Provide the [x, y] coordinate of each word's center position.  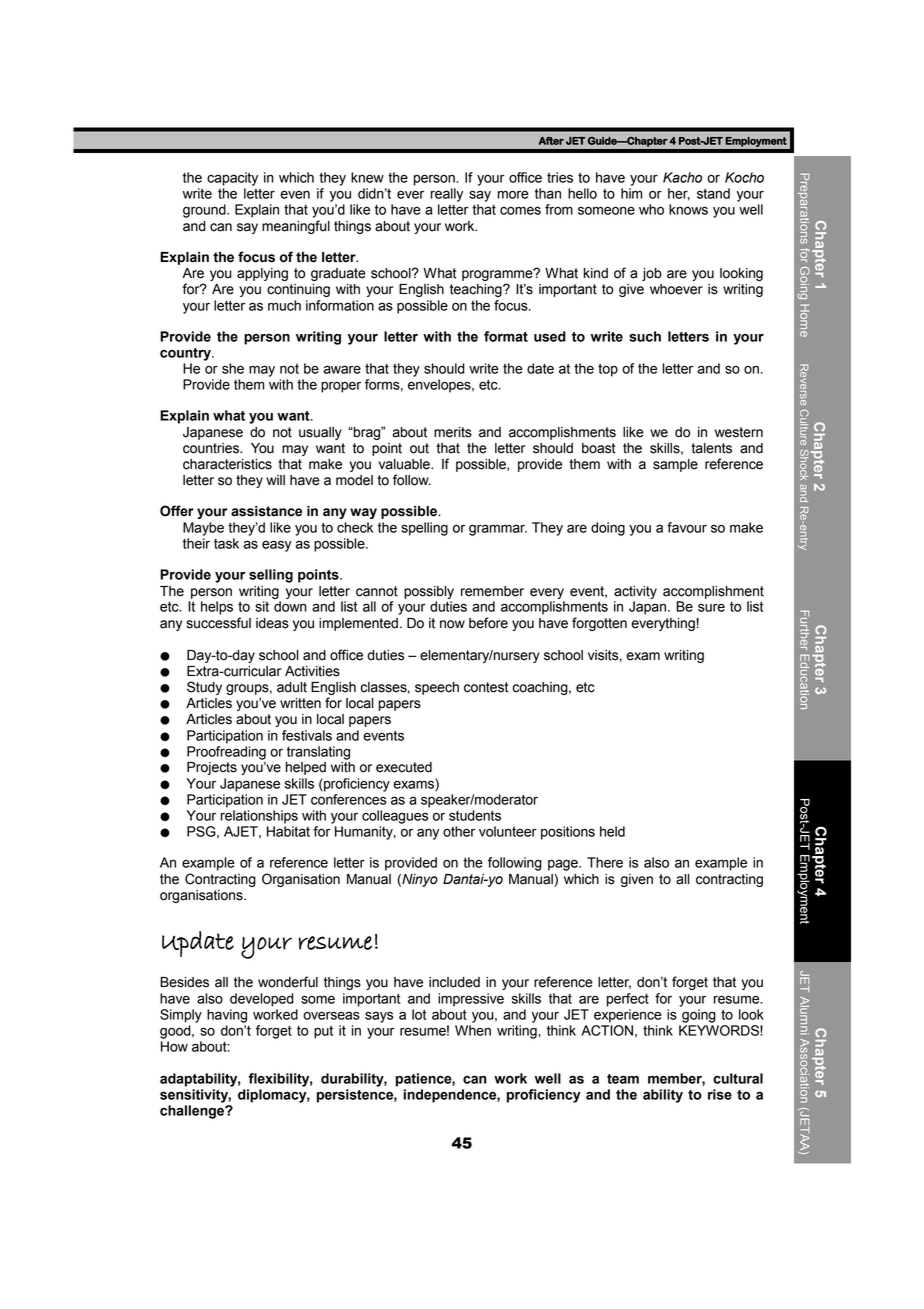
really [446, 195]
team [623, 1079]
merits [453, 432]
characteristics [227, 464]
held [612, 831]
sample [675, 465]
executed [404, 767]
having [227, 1016]
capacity [232, 179]
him [631, 193]
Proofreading [226, 753]
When [473, 1030]
